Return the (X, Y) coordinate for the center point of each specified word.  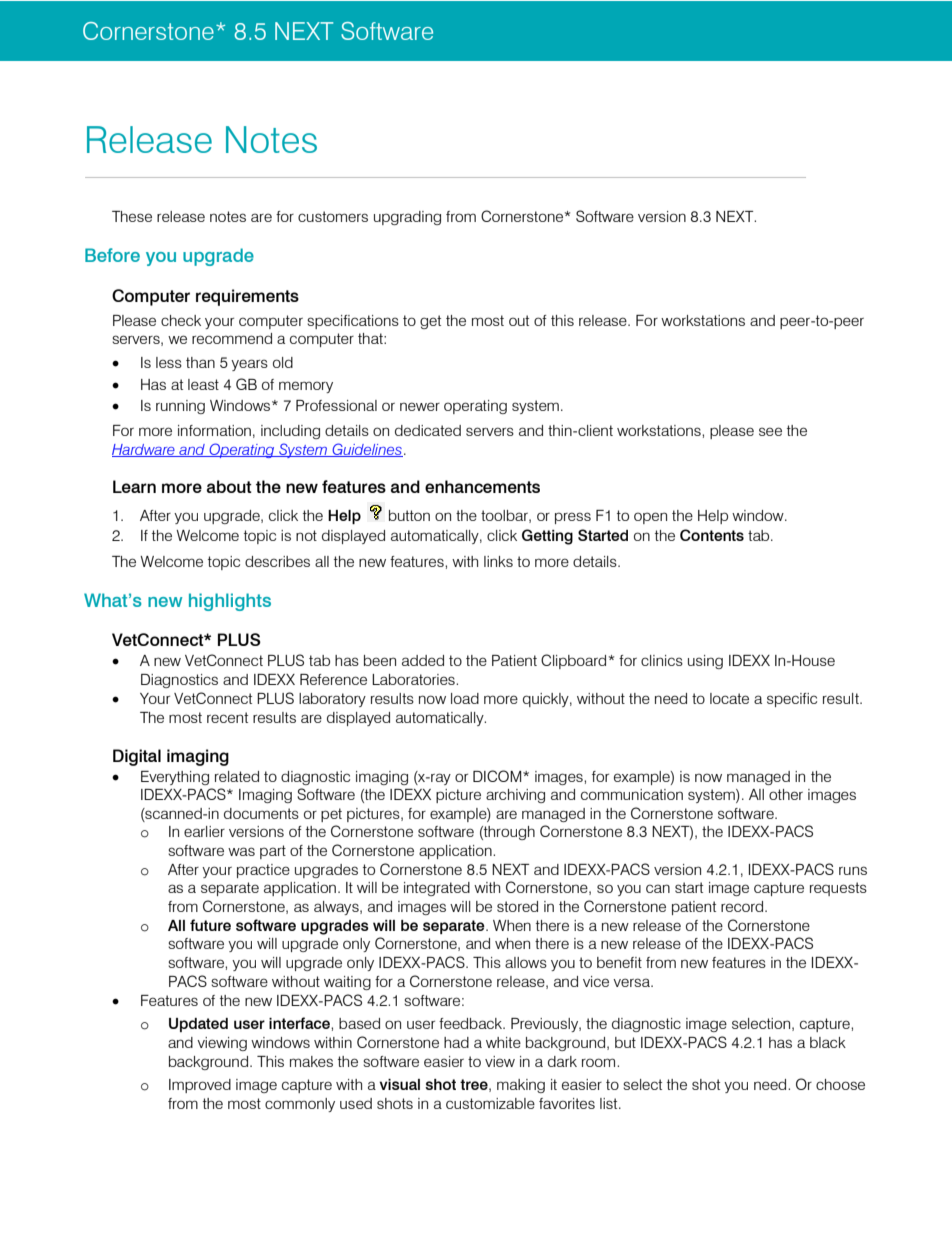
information (214, 430)
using (705, 662)
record (743, 906)
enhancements (482, 486)
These (132, 216)
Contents (712, 535)
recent (227, 717)
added (423, 660)
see (770, 431)
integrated (437, 889)
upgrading (407, 218)
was (241, 851)
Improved (200, 1086)
